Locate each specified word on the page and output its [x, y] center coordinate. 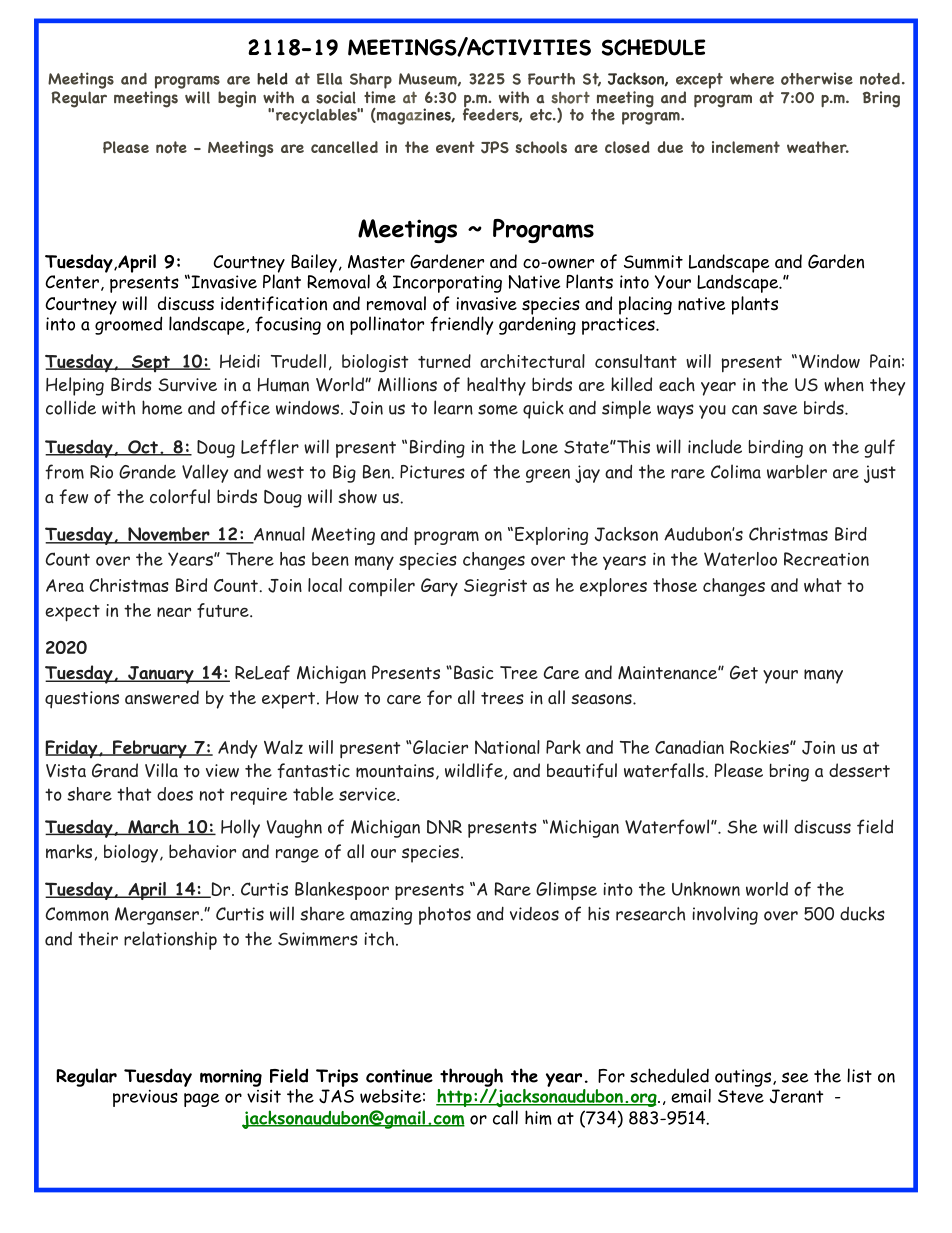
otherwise [817, 78]
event [455, 147]
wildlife [475, 771]
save [780, 409]
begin [237, 99]
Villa [161, 770]
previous [145, 1098]
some [498, 409]
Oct [143, 448]
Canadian [689, 747]
